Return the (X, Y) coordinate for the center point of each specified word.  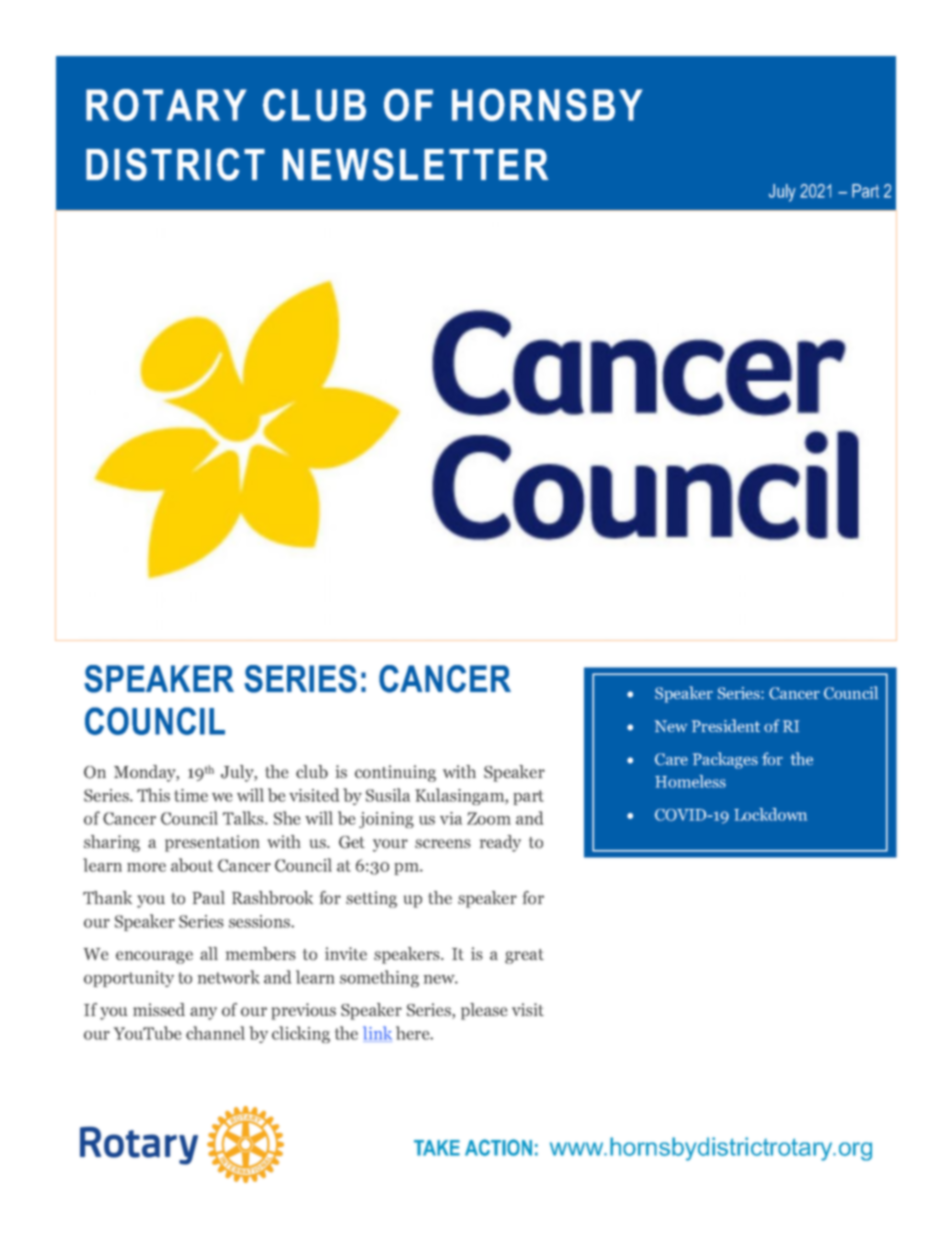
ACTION (498, 1147)
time (191, 795)
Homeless (690, 781)
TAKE (437, 1148)
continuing (395, 773)
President (726, 725)
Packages (725, 760)
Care (671, 759)
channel (215, 1033)
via (451, 818)
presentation (212, 843)
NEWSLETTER (415, 164)
